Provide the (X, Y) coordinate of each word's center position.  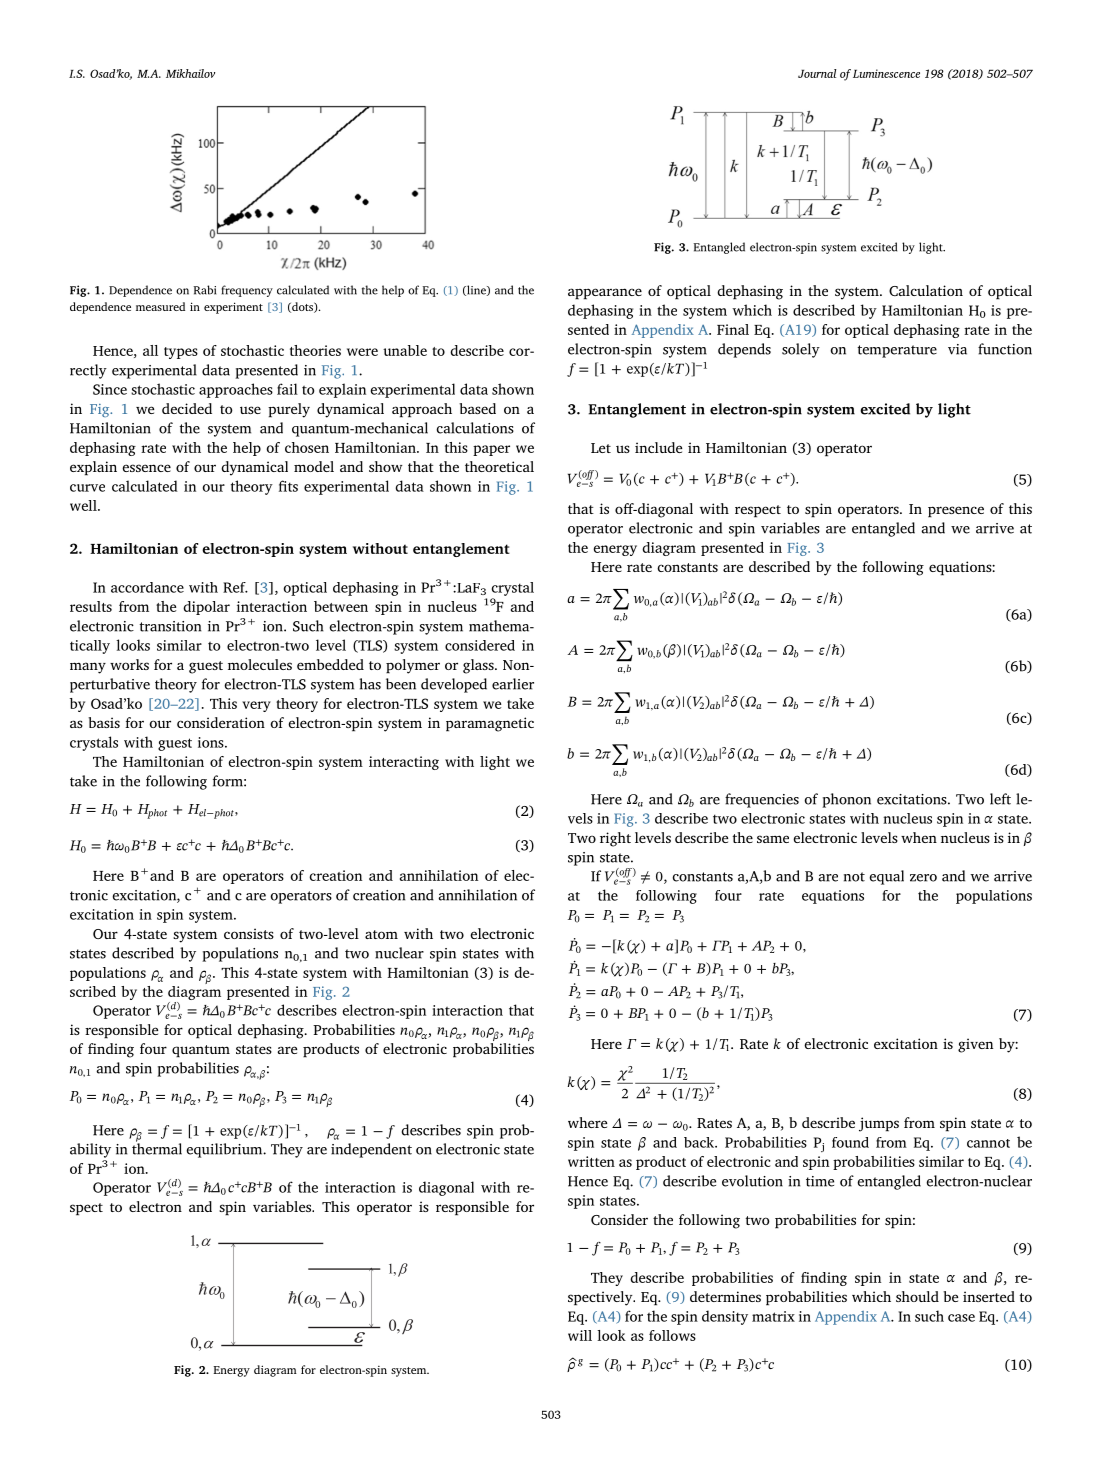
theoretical (499, 466)
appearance (605, 294)
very (256, 706)
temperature (897, 351)
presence (956, 512)
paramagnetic (490, 724)
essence (146, 468)
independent (371, 1150)
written (591, 1161)
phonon (846, 800)
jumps (879, 1124)
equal (886, 877)
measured (160, 306)
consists (249, 933)
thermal (157, 1148)
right (615, 839)
